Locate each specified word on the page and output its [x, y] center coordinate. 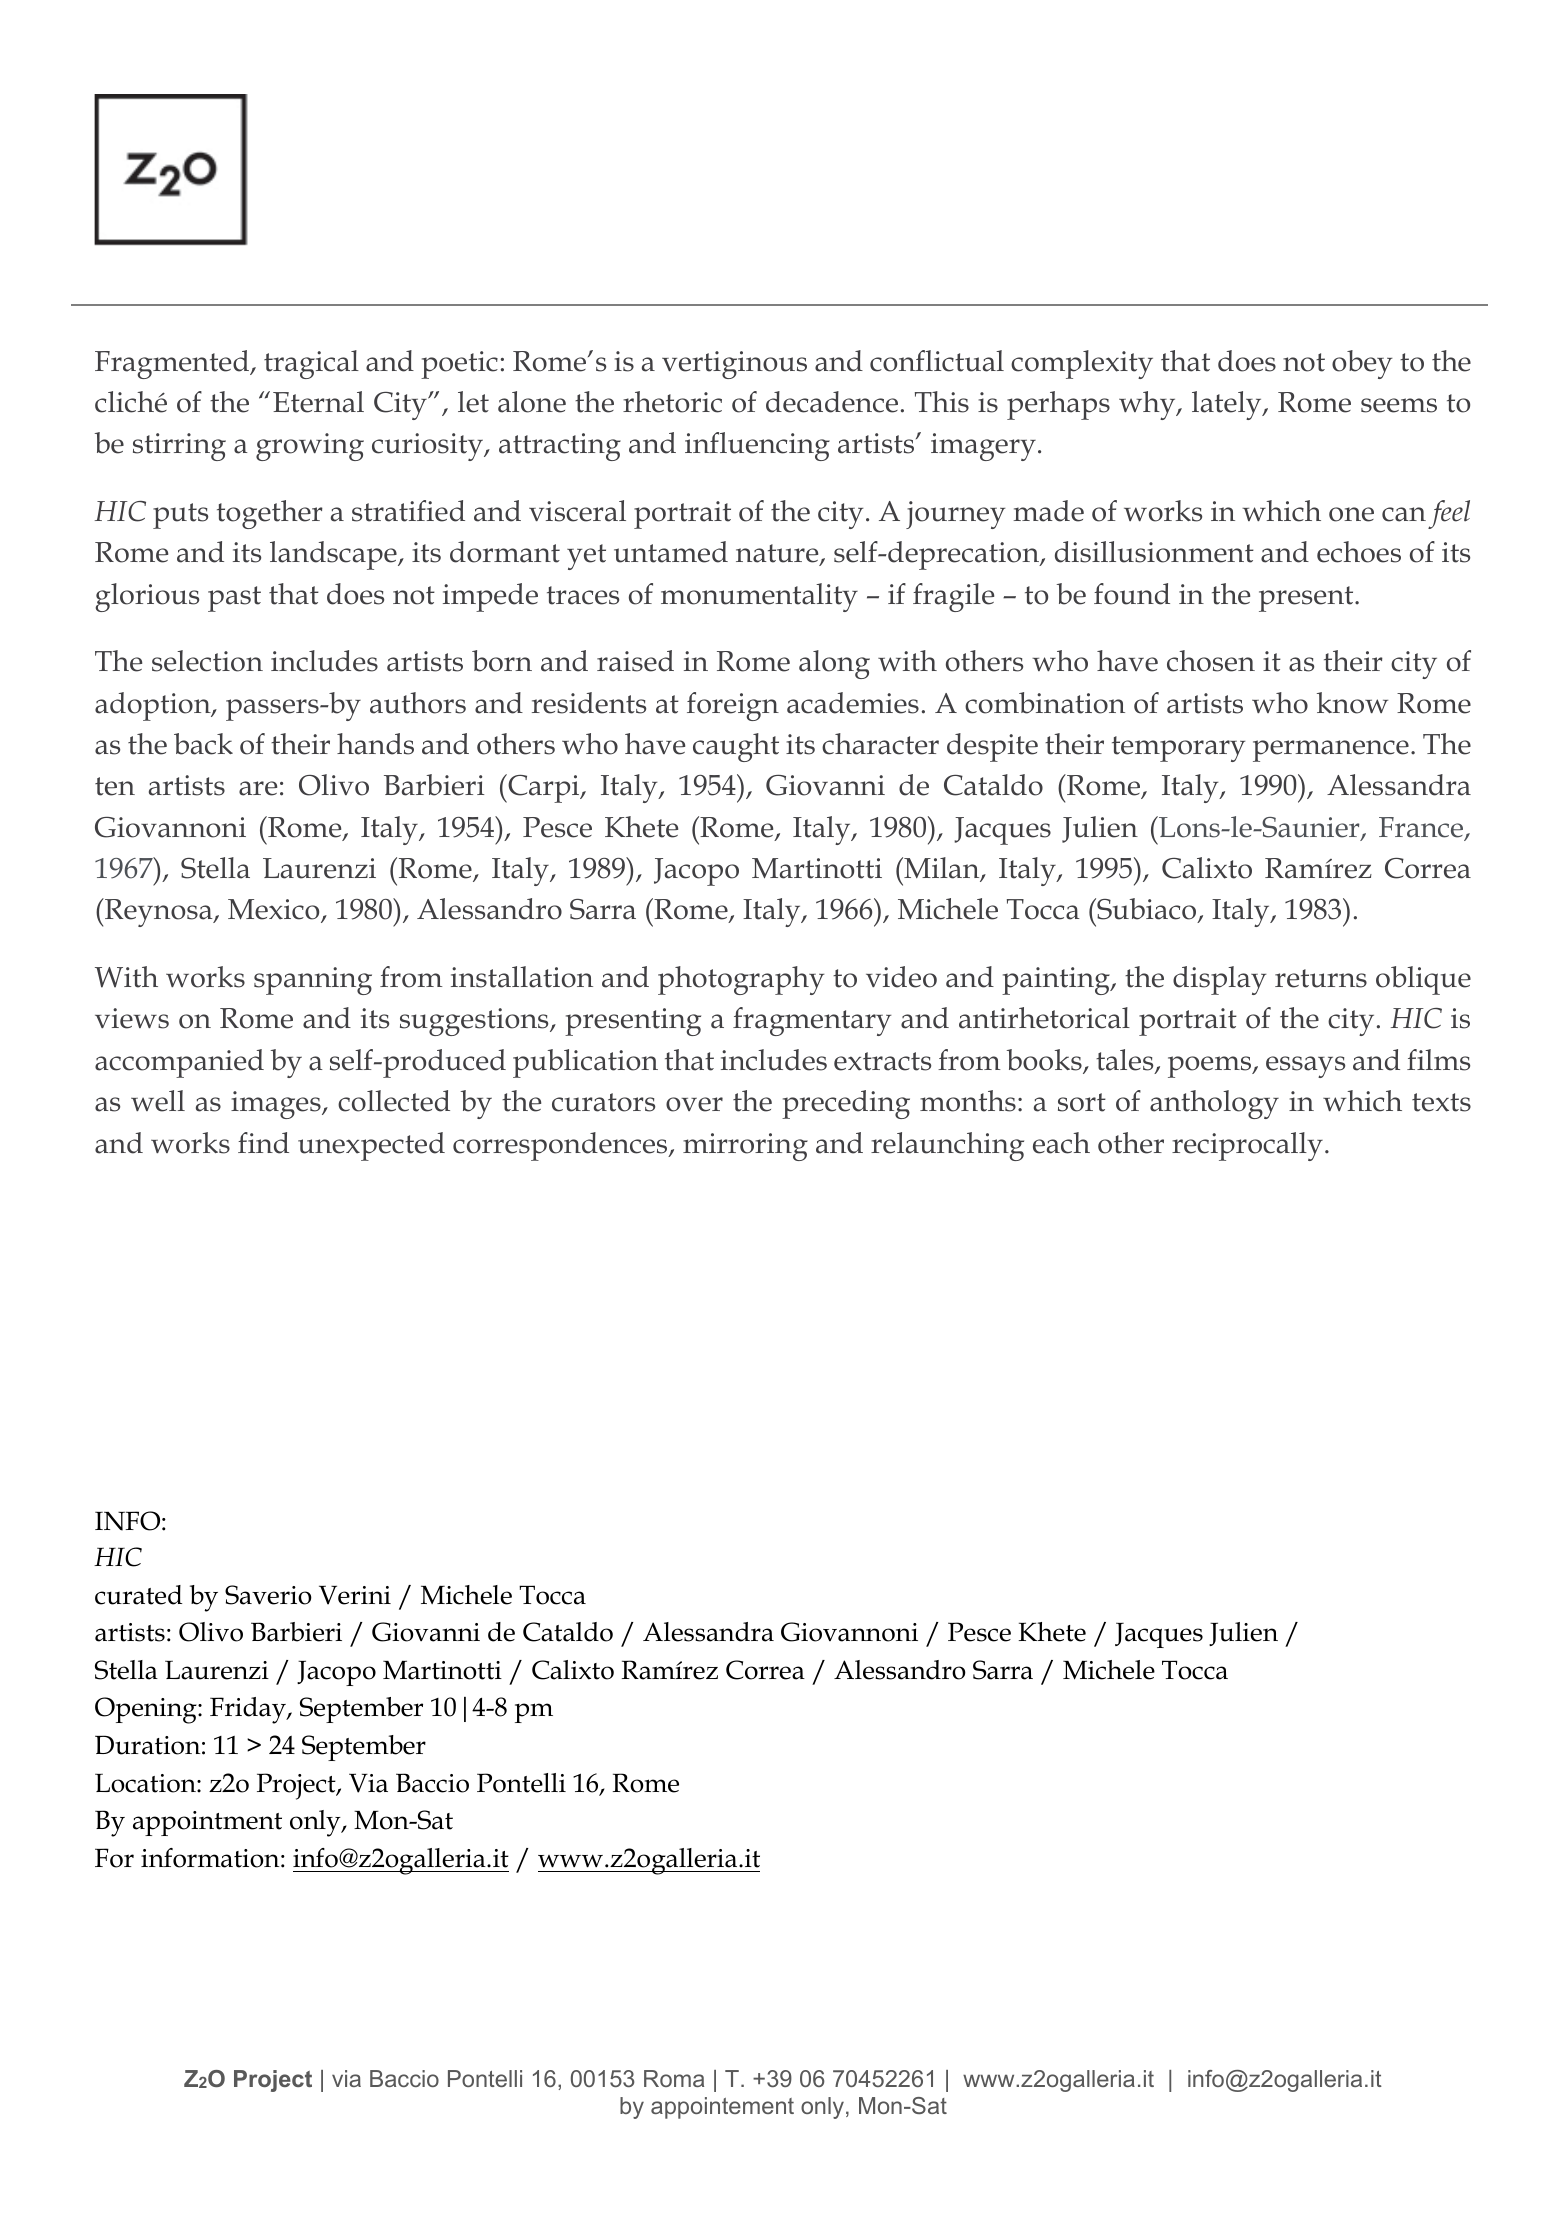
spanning [313, 981]
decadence [832, 402]
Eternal [318, 402]
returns [1321, 978]
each [1061, 1143]
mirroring [745, 1147]
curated [138, 1595]
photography [741, 980]
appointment [207, 1823]
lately [1228, 405]
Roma [674, 2078]
